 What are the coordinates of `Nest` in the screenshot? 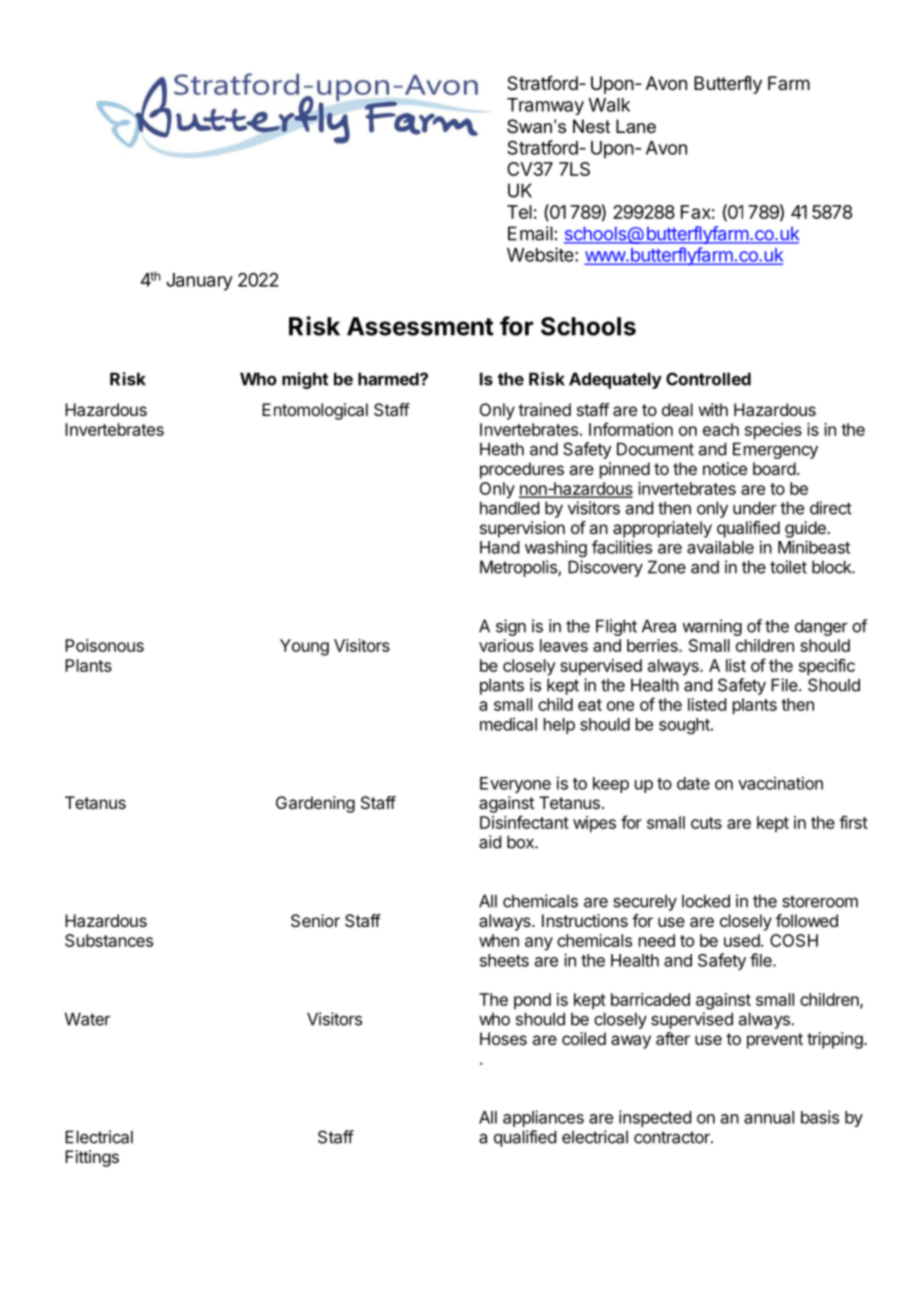 It's located at (591, 126).
